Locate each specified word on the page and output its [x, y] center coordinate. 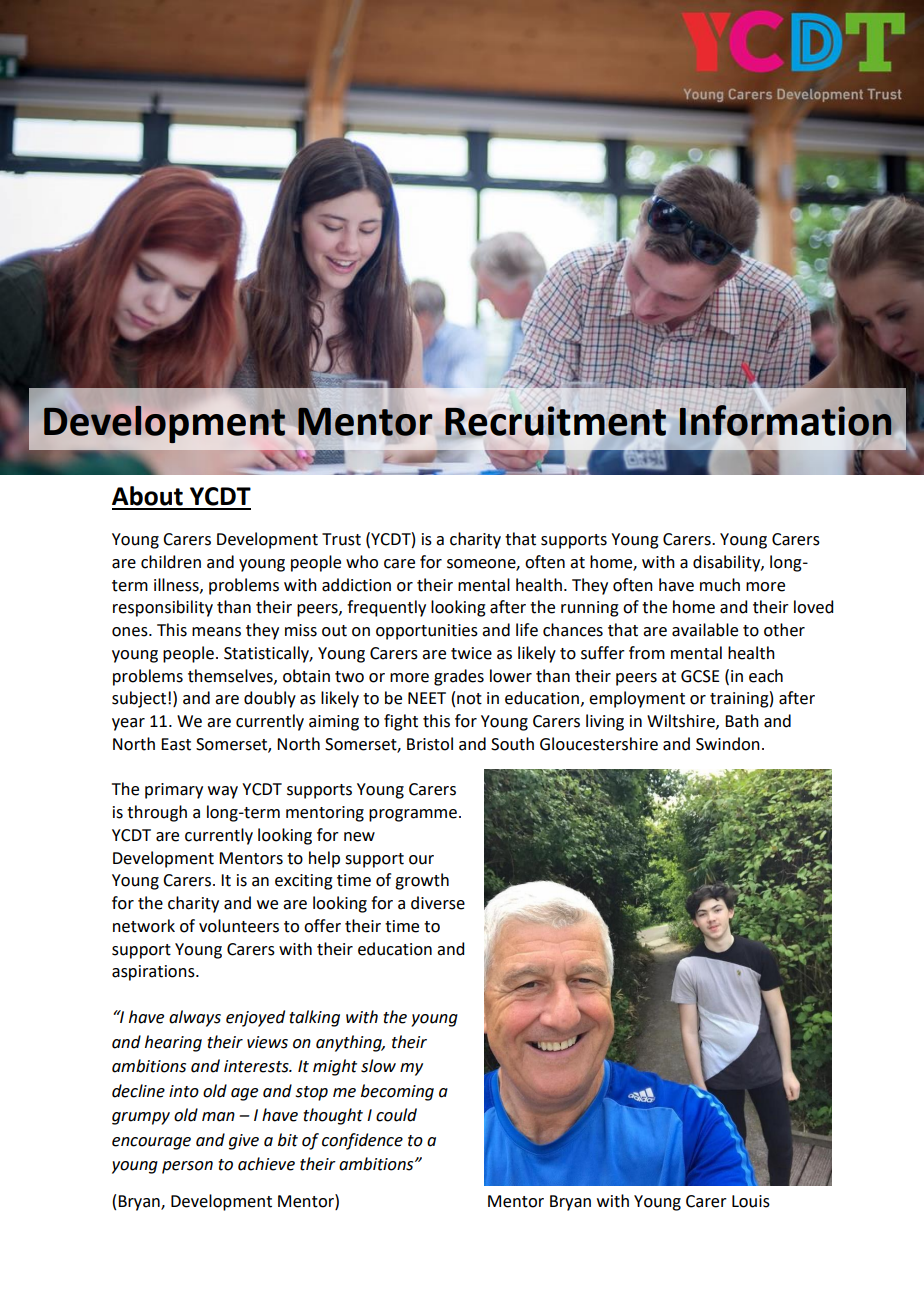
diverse [438, 903]
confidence [362, 1141]
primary [174, 791]
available [705, 630]
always [195, 1018]
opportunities [427, 632]
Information [786, 420]
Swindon [728, 744]
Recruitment [555, 421]
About [147, 496]
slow [378, 1066]
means [216, 632]
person [187, 1167]
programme [413, 815]
